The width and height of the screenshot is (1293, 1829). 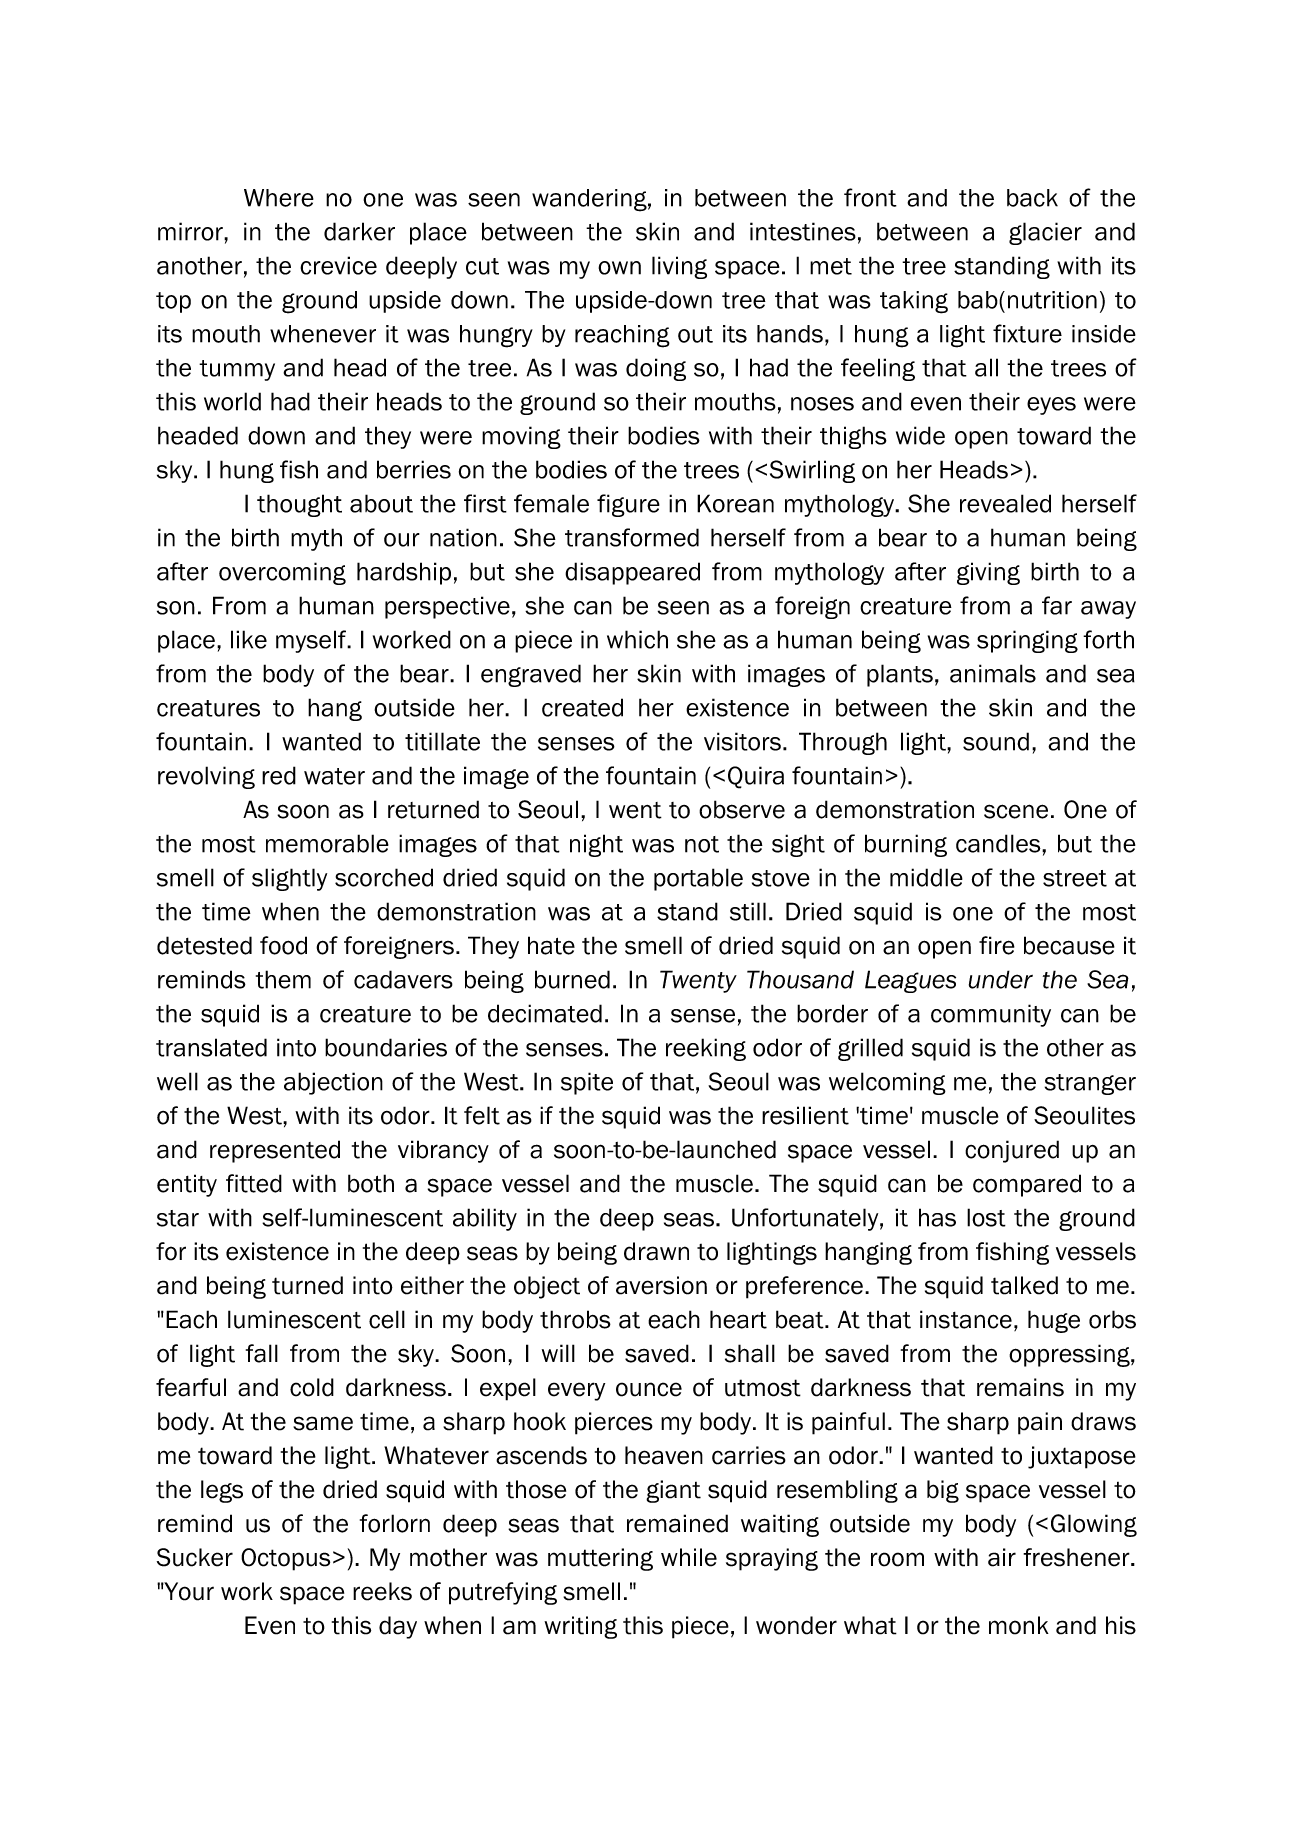 What do you see at coordinates (282, 573) in the screenshot?
I see `overcoming` at bounding box center [282, 573].
